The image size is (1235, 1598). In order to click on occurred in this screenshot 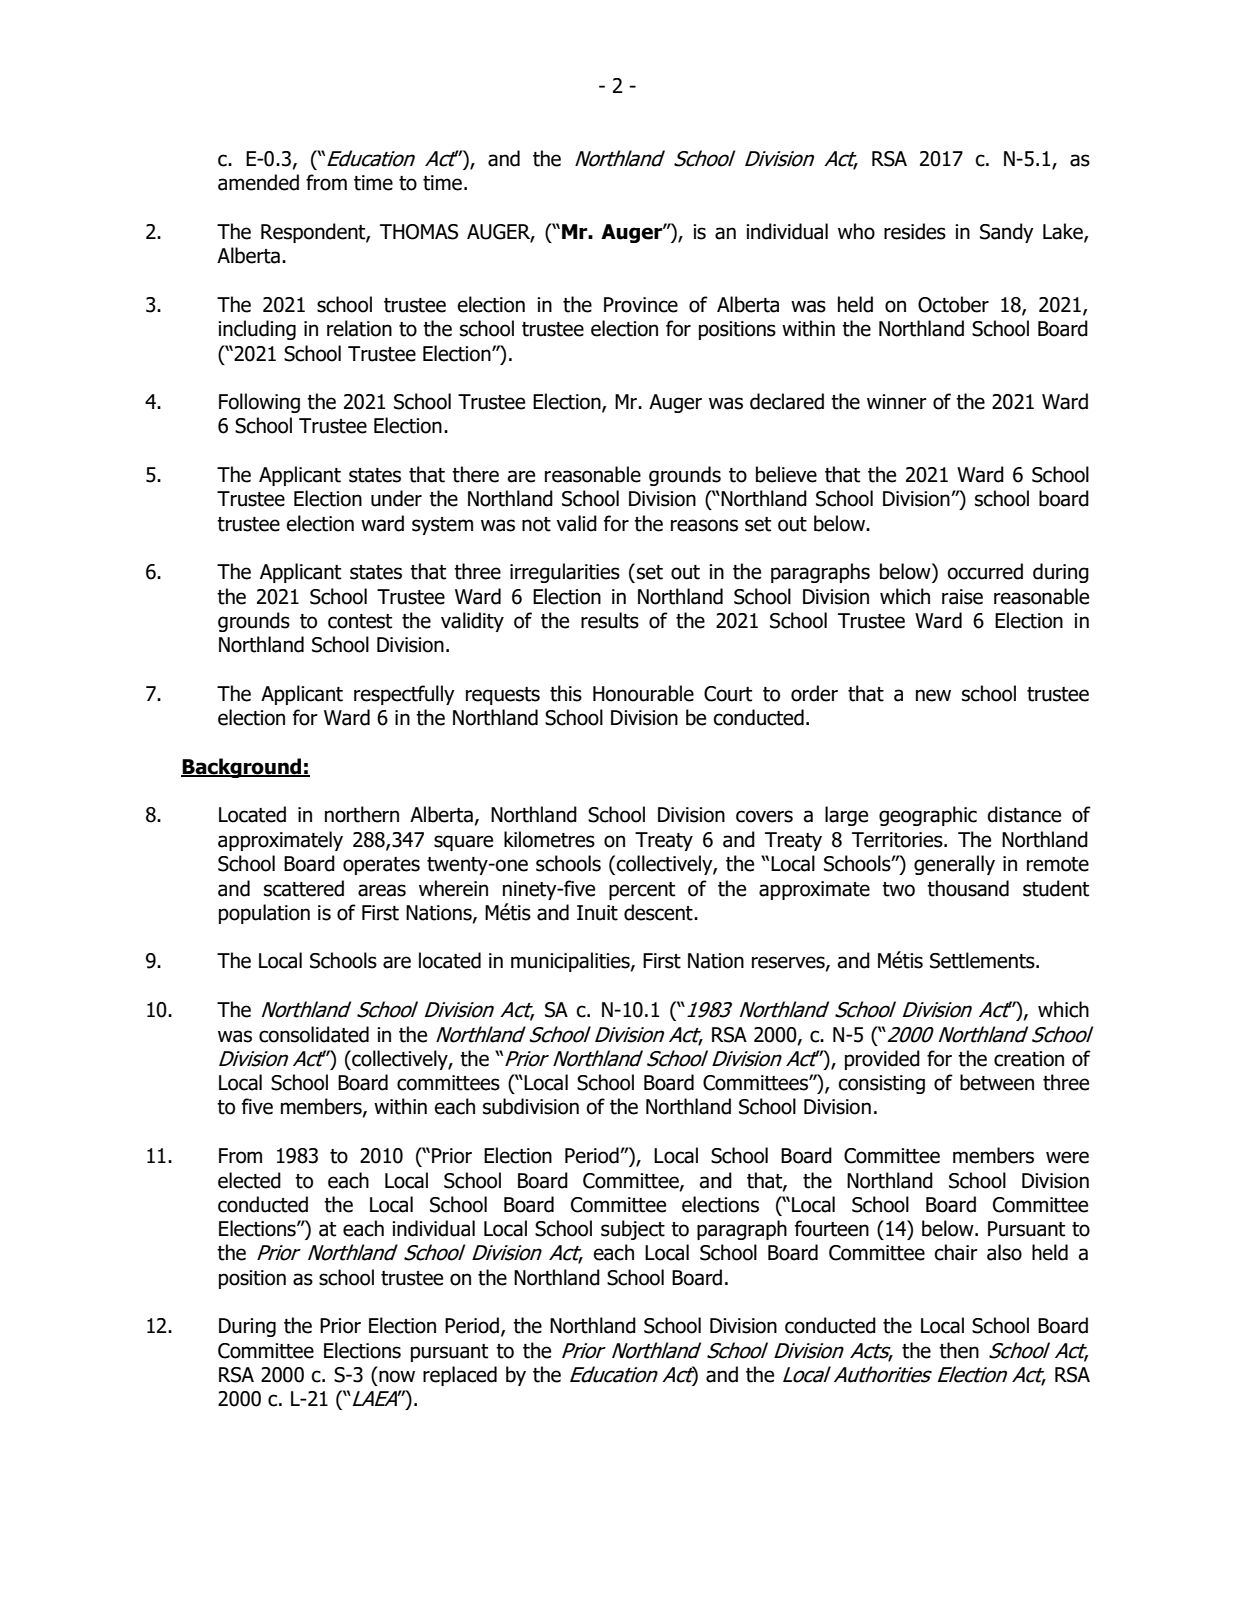, I will do `click(985, 571)`.
